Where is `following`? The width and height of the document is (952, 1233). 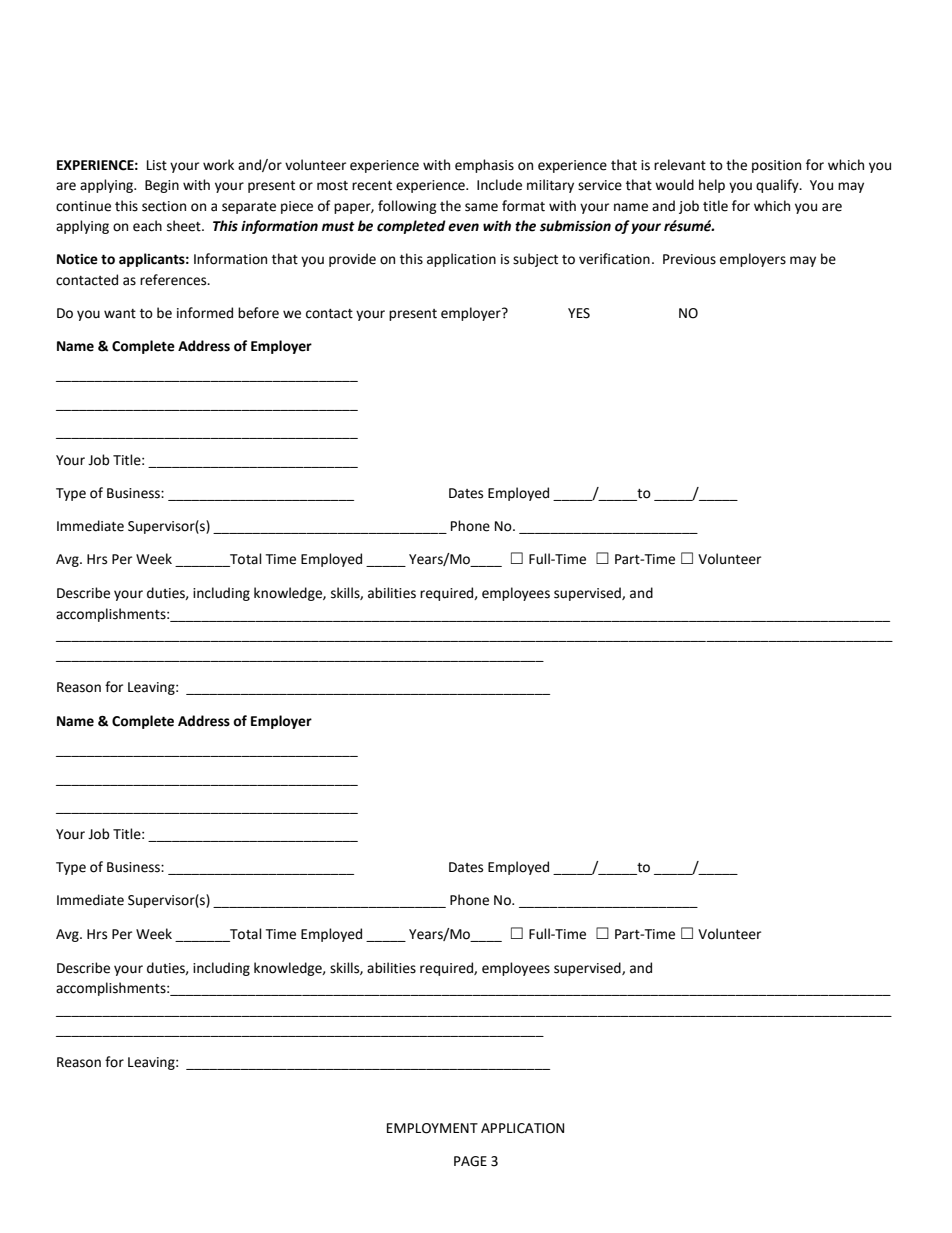
following is located at coordinates (407, 207).
